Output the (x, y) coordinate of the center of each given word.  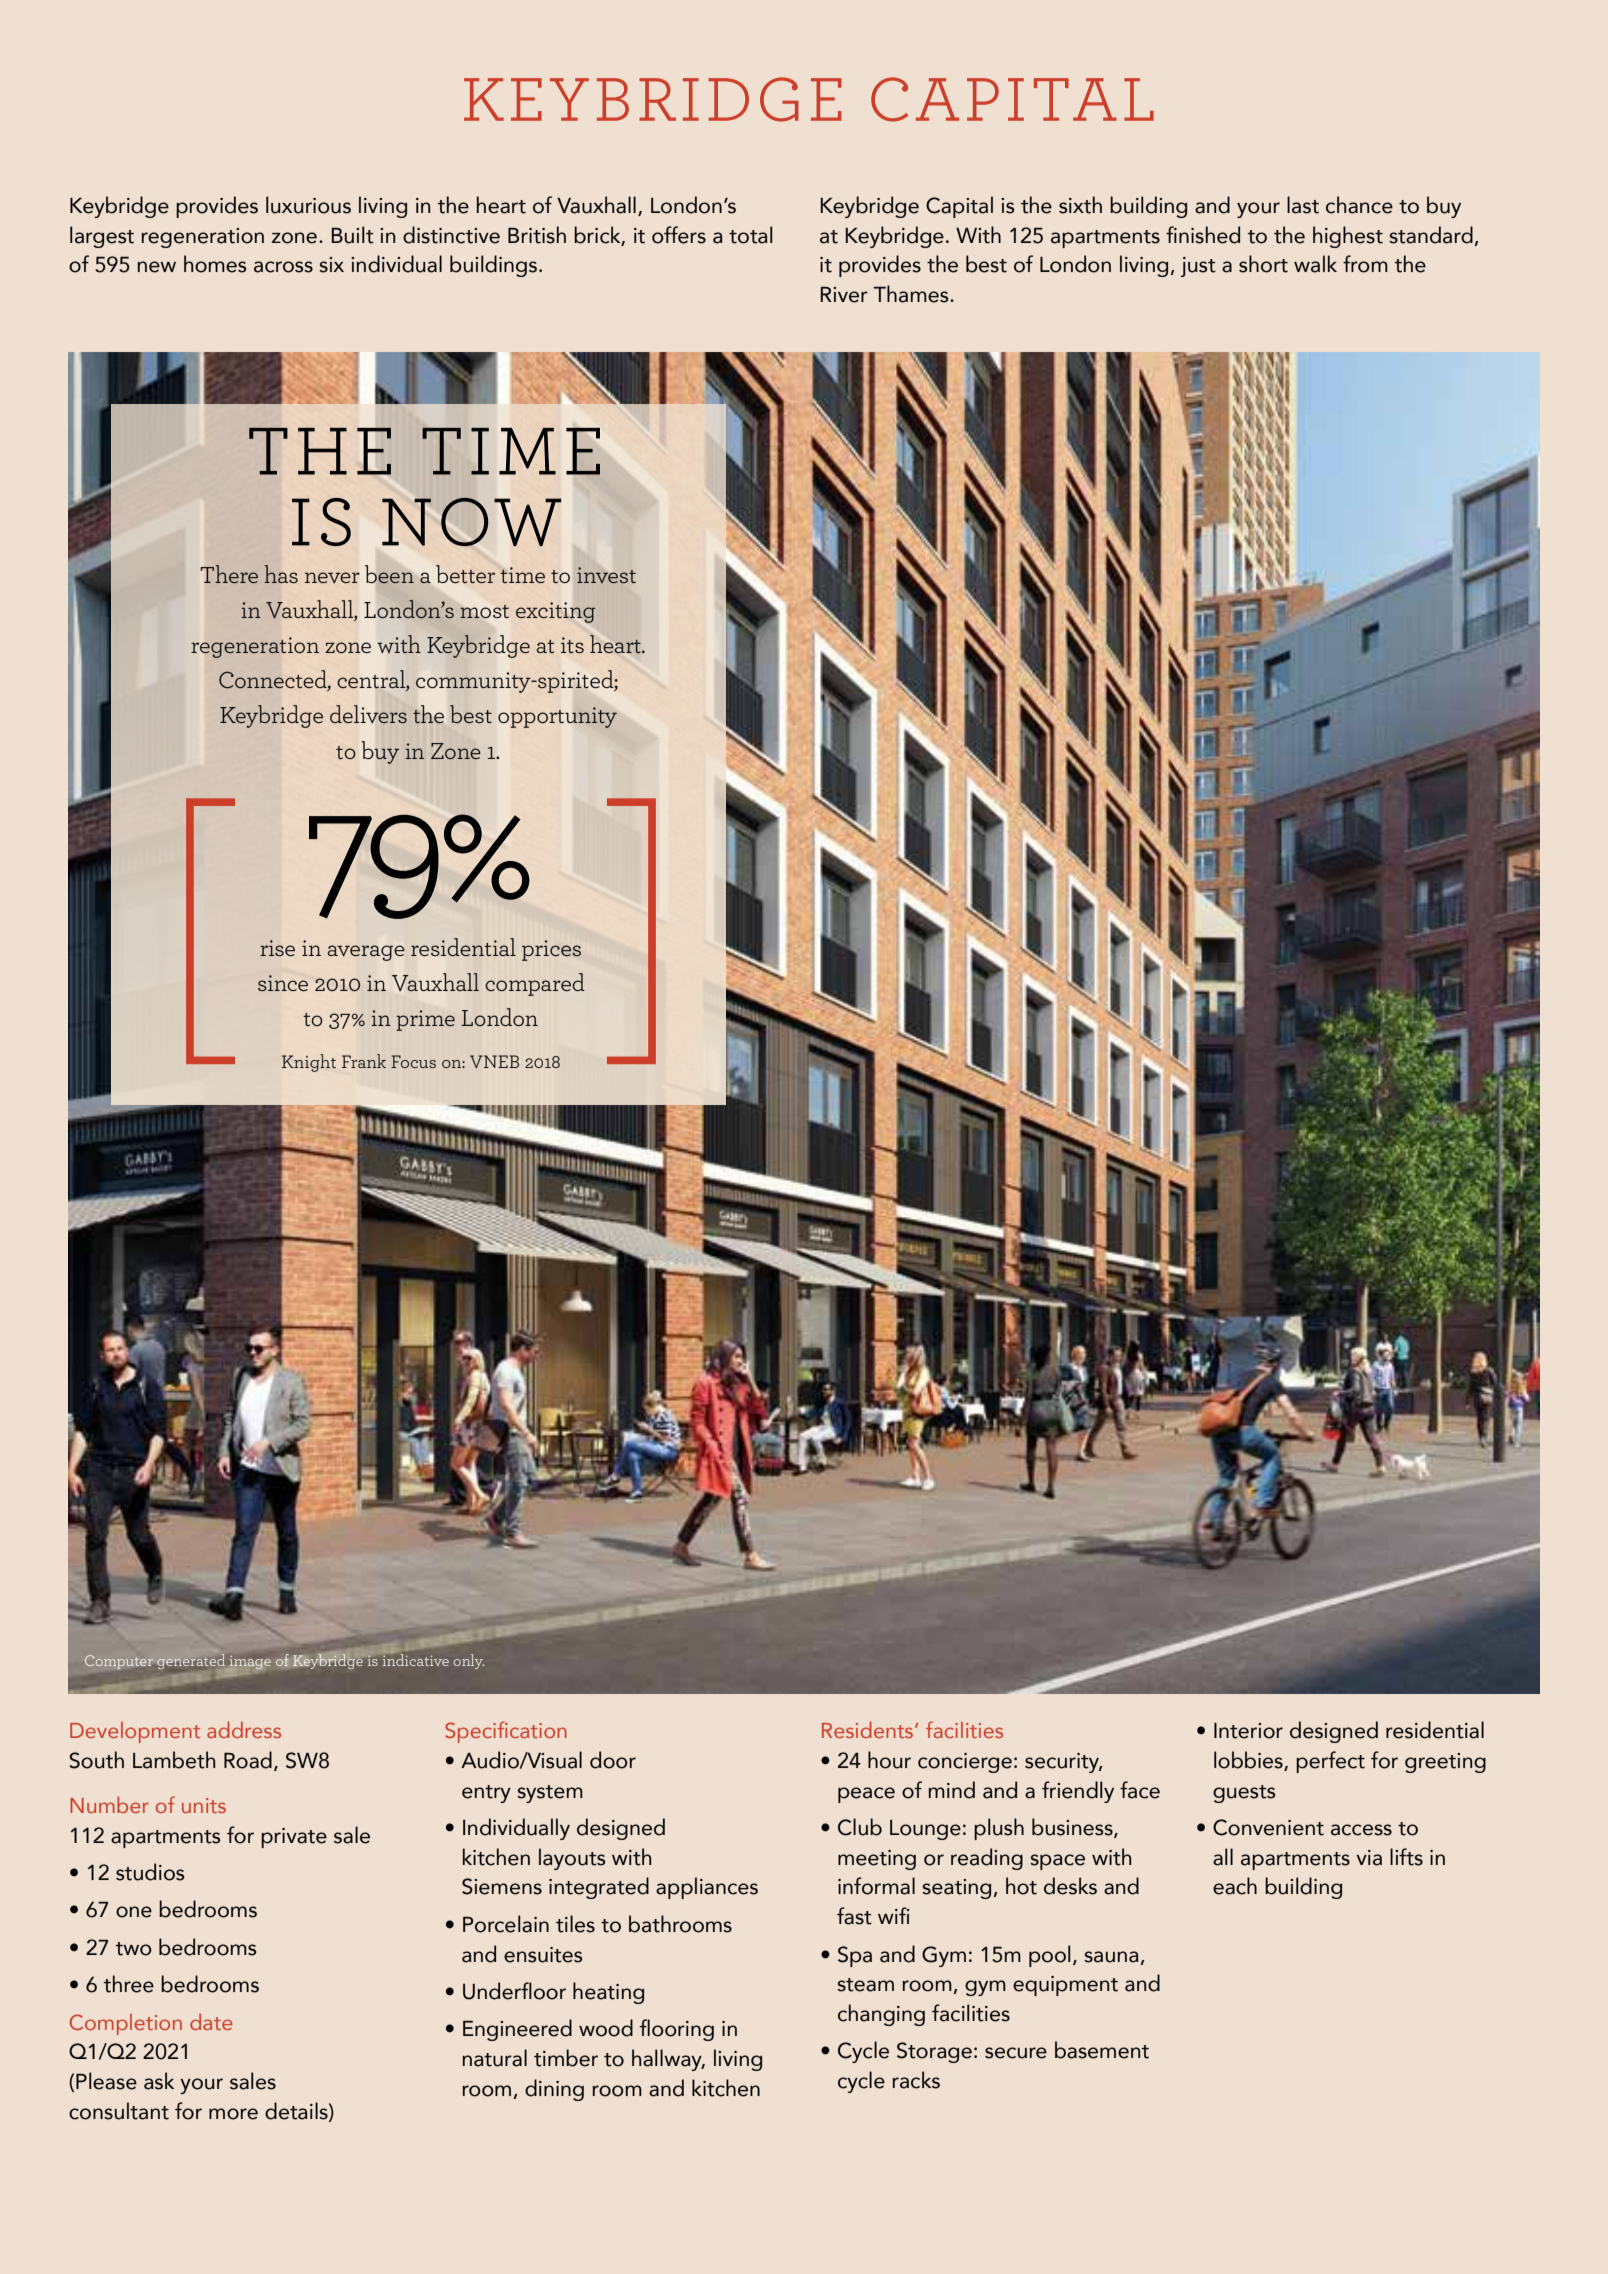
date (211, 2022)
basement (1102, 2050)
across (283, 267)
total (751, 235)
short (1263, 264)
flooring (677, 2030)
